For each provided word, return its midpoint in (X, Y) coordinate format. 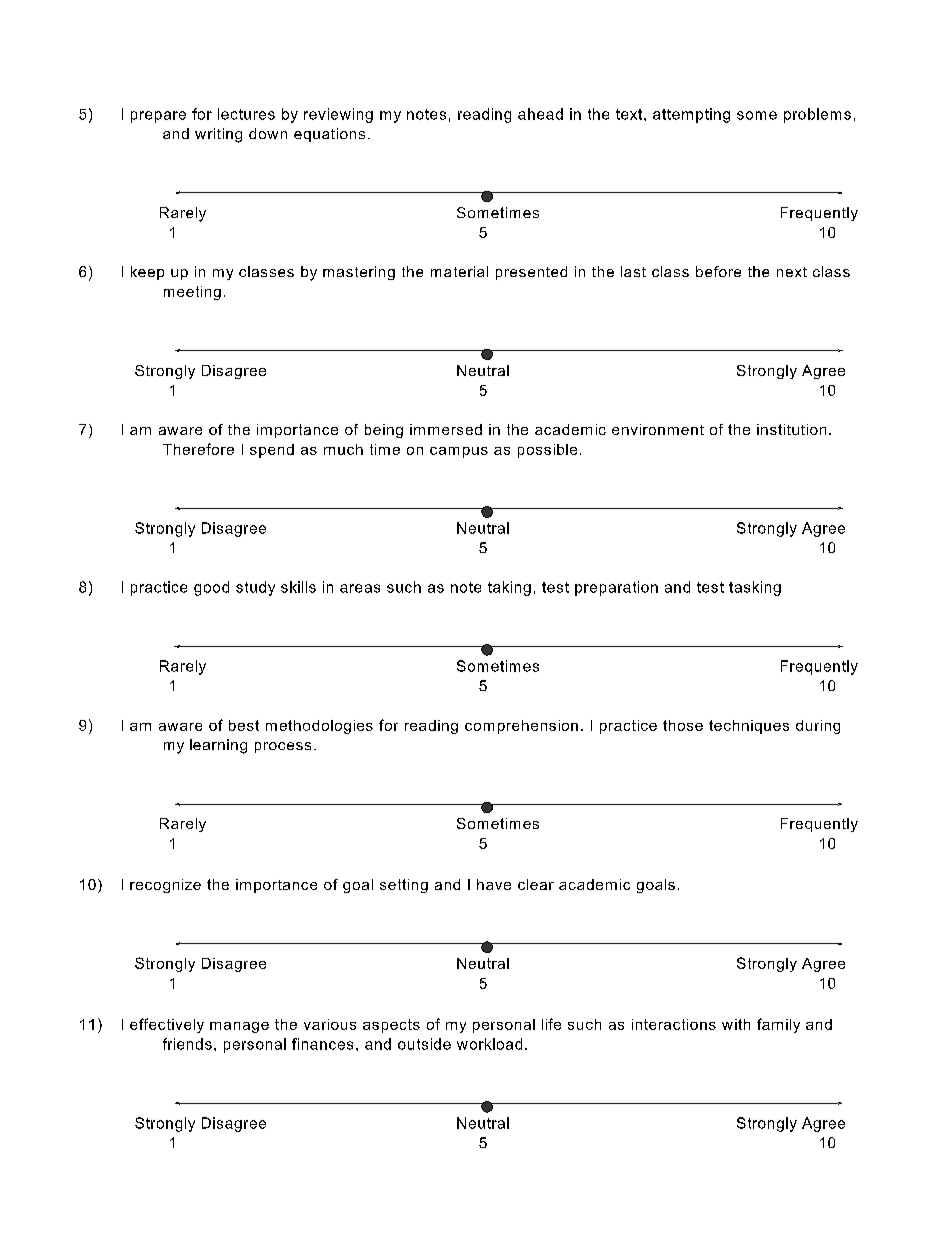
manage (239, 1027)
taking (509, 588)
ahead (540, 114)
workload (489, 1044)
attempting (691, 115)
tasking (755, 588)
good (211, 588)
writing (218, 135)
